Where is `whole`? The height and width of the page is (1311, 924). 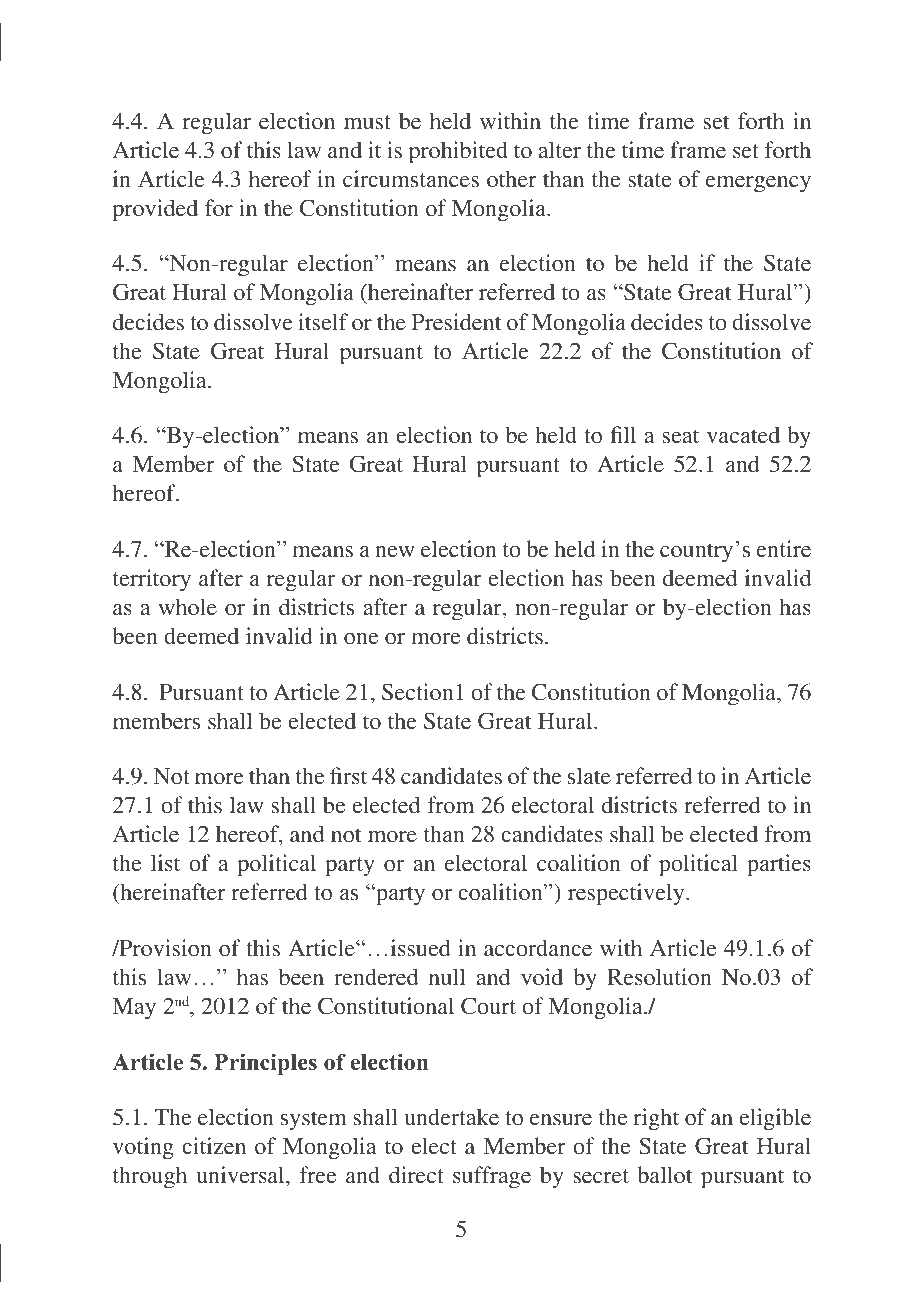
whole is located at coordinates (188, 606).
